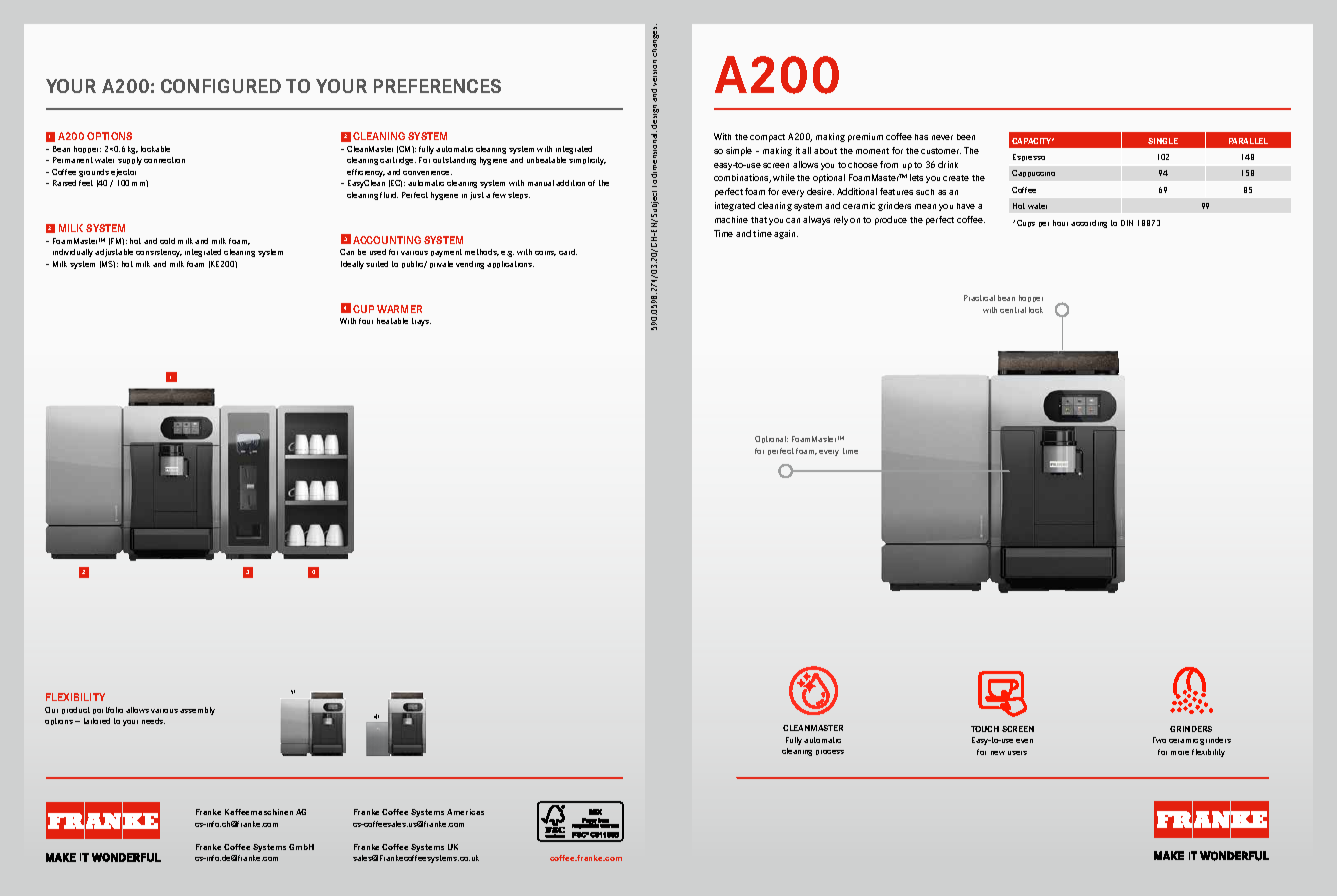  Describe the element at coordinates (1089, 224) in the image. I see `according` at that location.
